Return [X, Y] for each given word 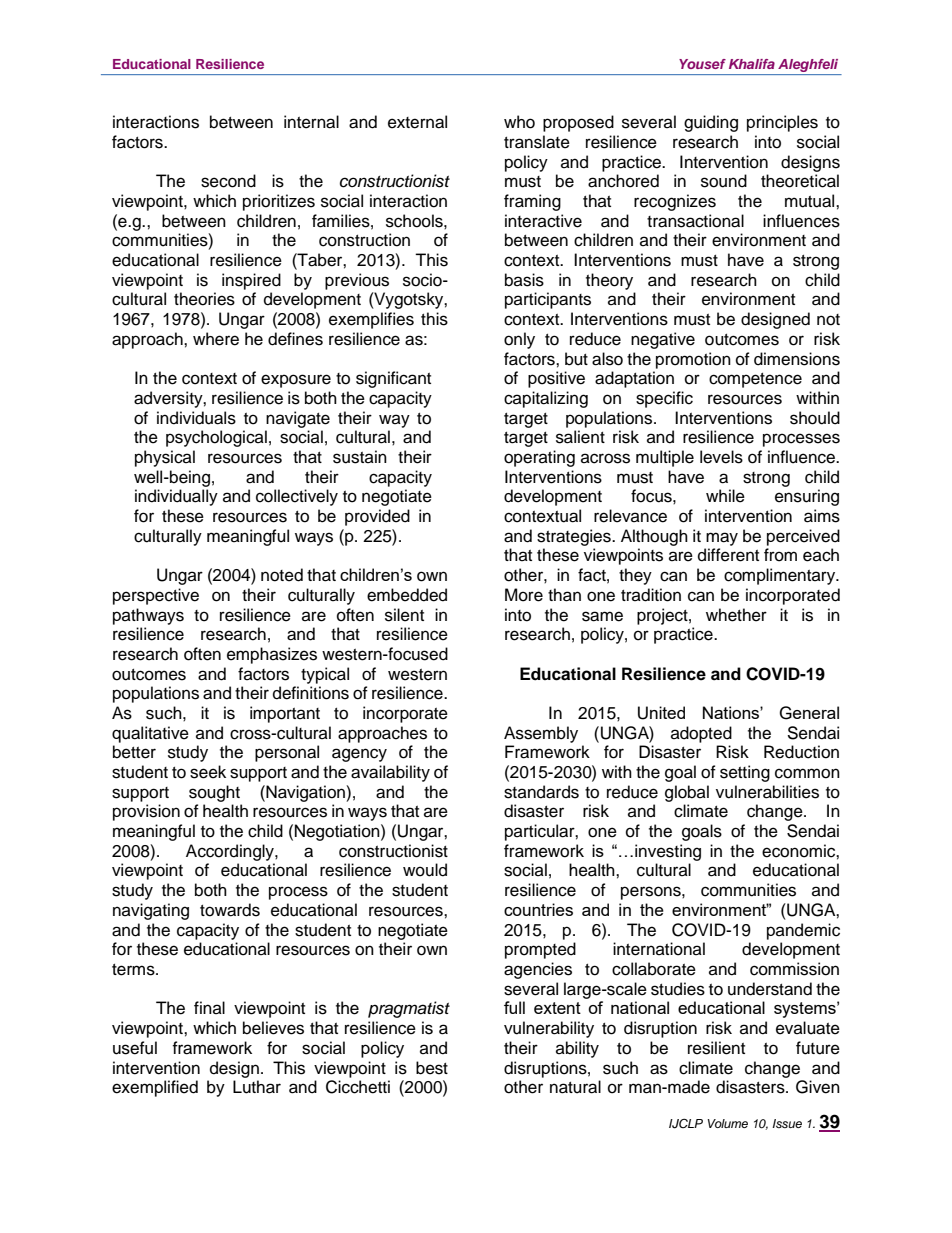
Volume [728, 1123]
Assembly [541, 734]
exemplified [155, 1088]
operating [539, 458]
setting [745, 773]
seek [208, 772]
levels [721, 457]
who [519, 122]
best [432, 1068]
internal [311, 122]
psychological [216, 438]
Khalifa [752, 64]
